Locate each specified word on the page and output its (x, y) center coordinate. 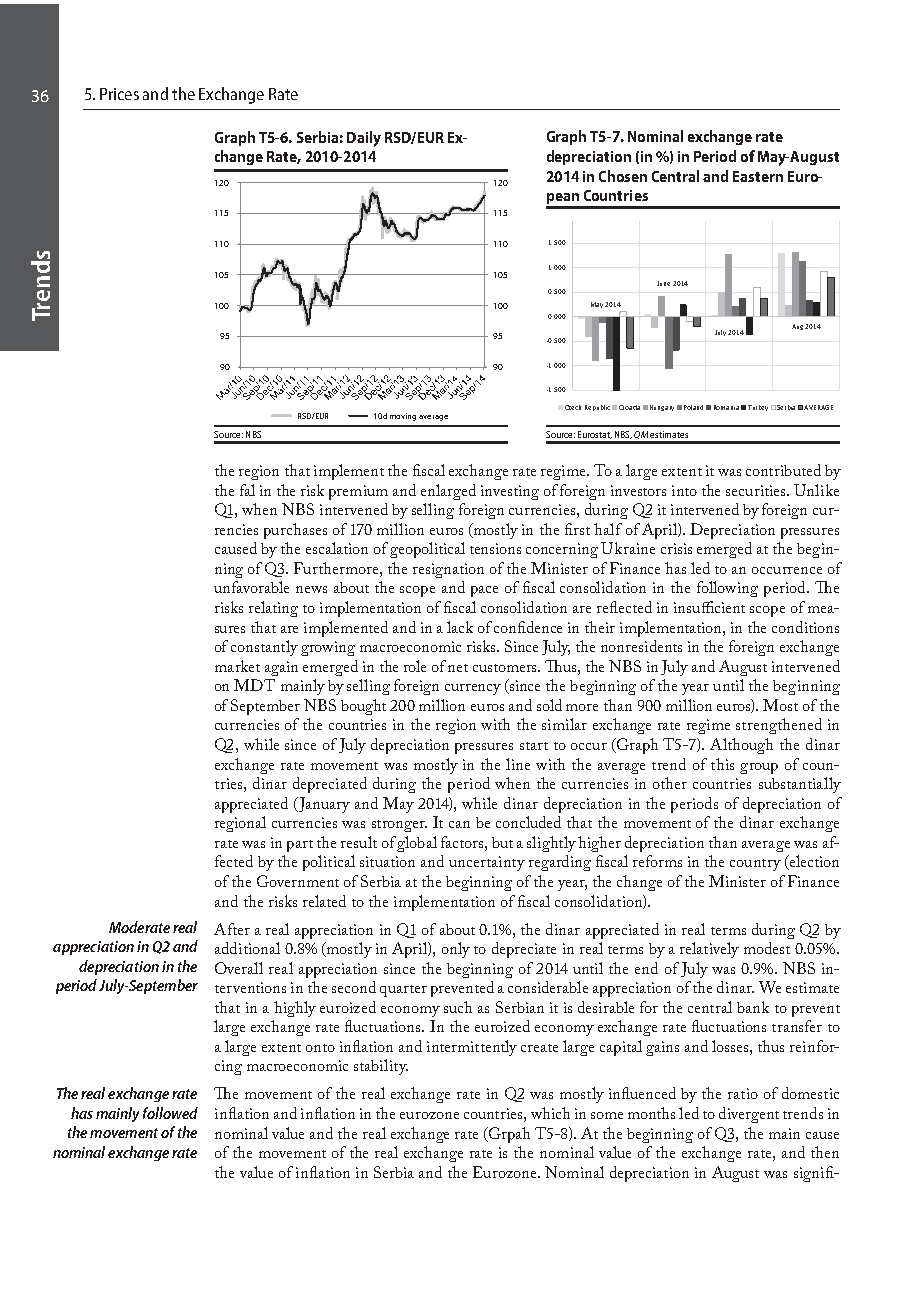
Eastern (758, 176)
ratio (743, 1093)
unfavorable (251, 587)
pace (484, 591)
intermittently (472, 1048)
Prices (119, 94)
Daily (364, 139)
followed (170, 1113)
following (727, 589)
